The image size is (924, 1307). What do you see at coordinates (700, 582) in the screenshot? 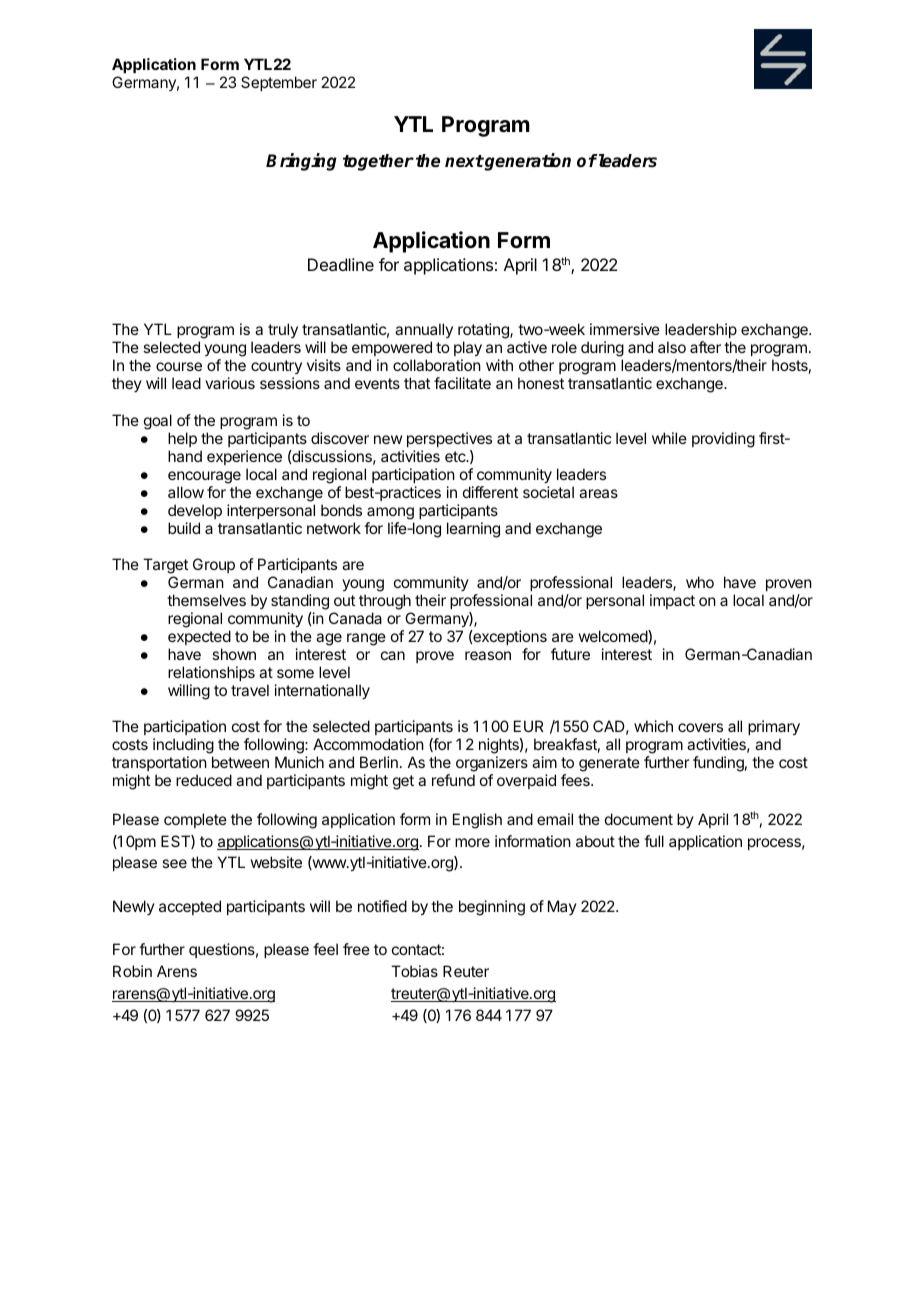
I see `who` at bounding box center [700, 582].
